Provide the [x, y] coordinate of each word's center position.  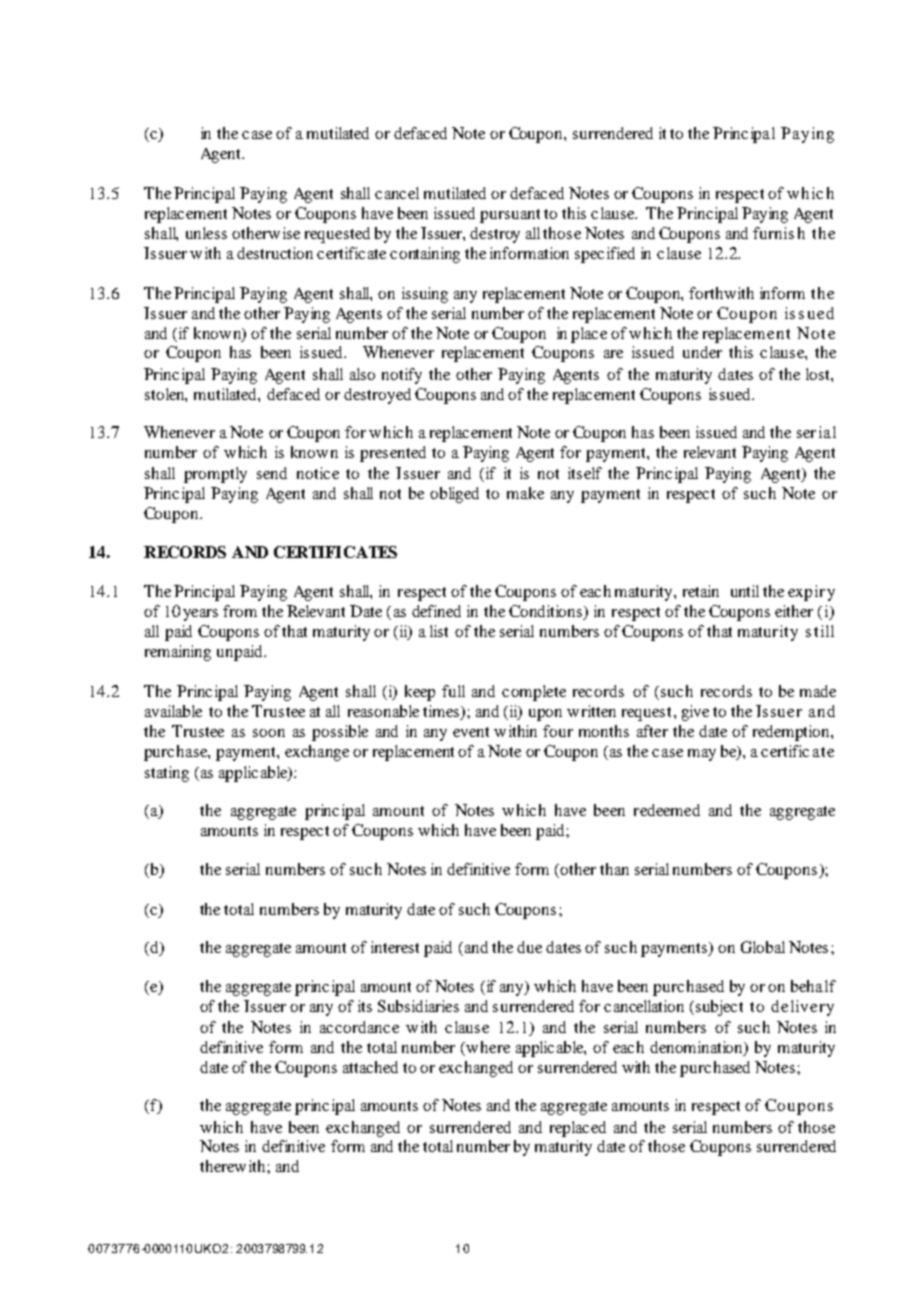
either [794, 611]
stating [167, 774]
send [272, 473]
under [702, 352]
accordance [359, 1027]
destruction [275, 253]
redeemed [667, 810]
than [614, 869]
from [240, 611]
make [525, 493]
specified [605, 255]
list [439, 631]
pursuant [510, 216]
